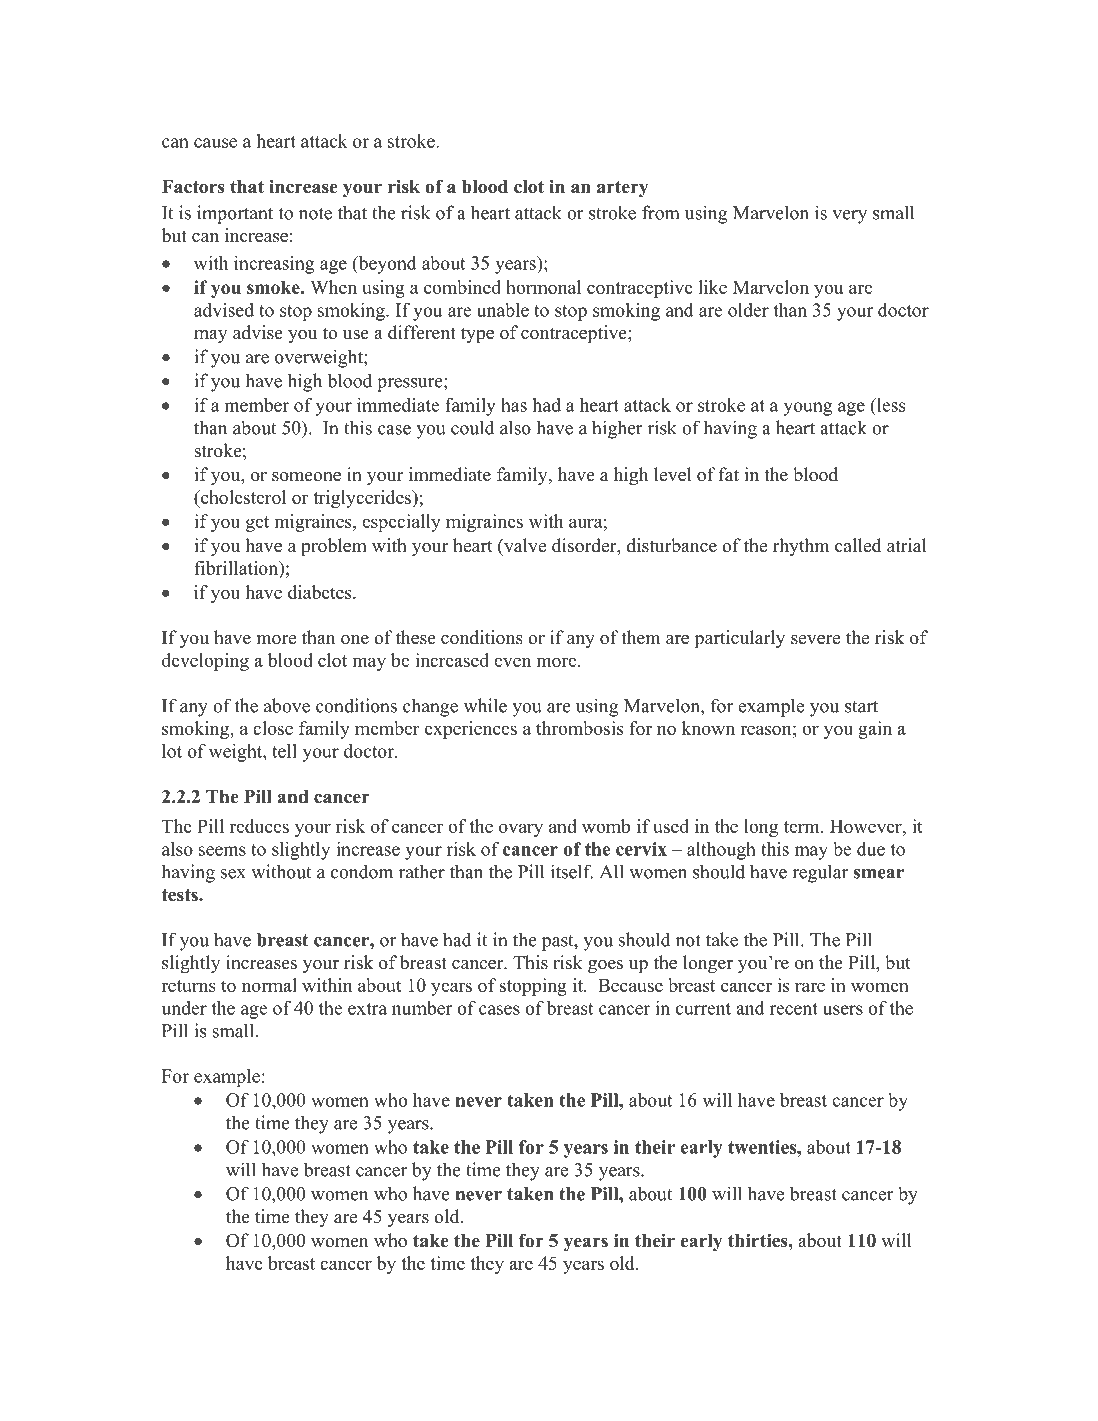  What do you see at coordinates (235, 214) in the screenshot?
I see `important` at bounding box center [235, 214].
